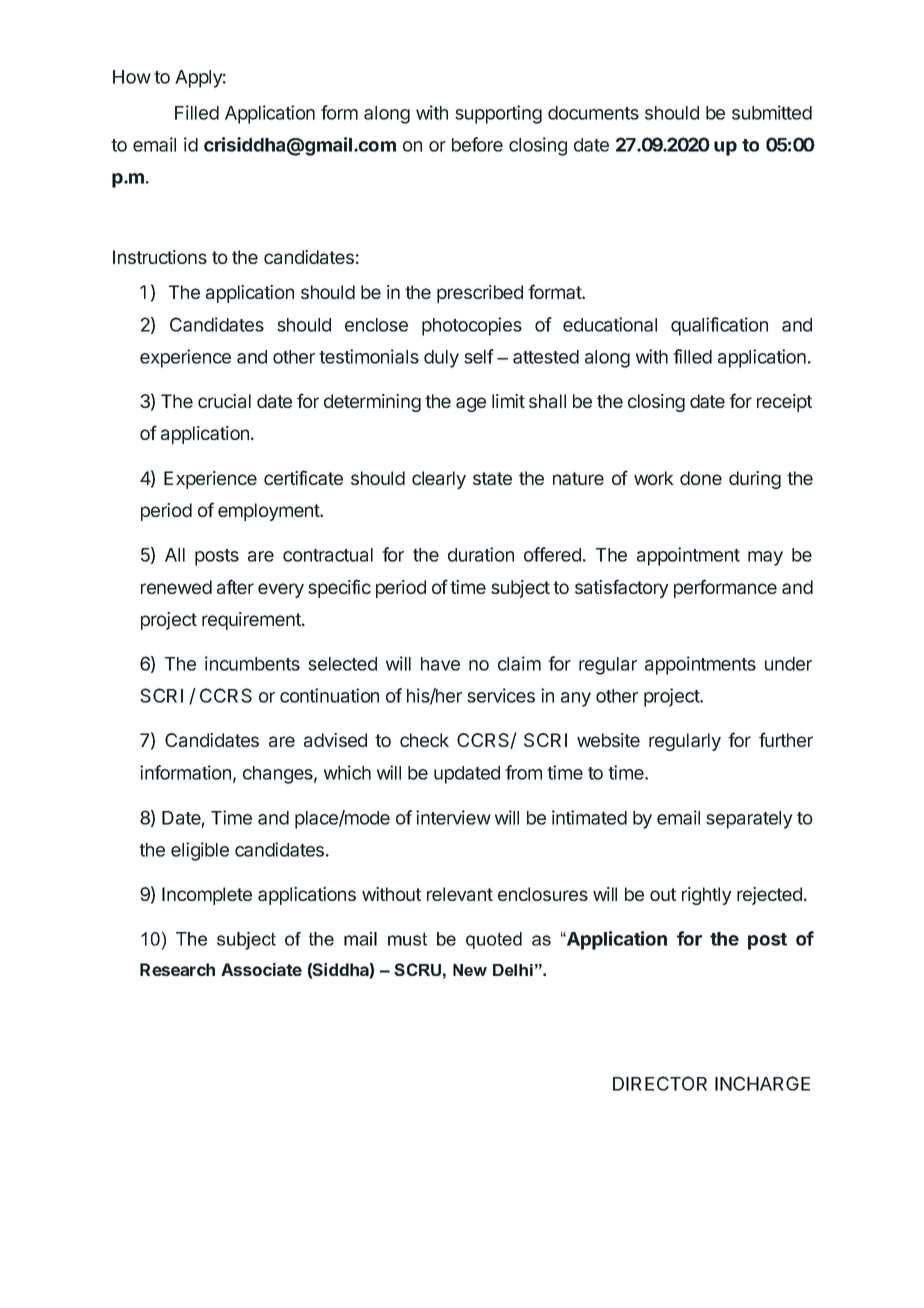 The width and height of the screenshot is (924, 1308). Describe the element at coordinates (440, 664) in the screenshot. I see `have` at that location.
